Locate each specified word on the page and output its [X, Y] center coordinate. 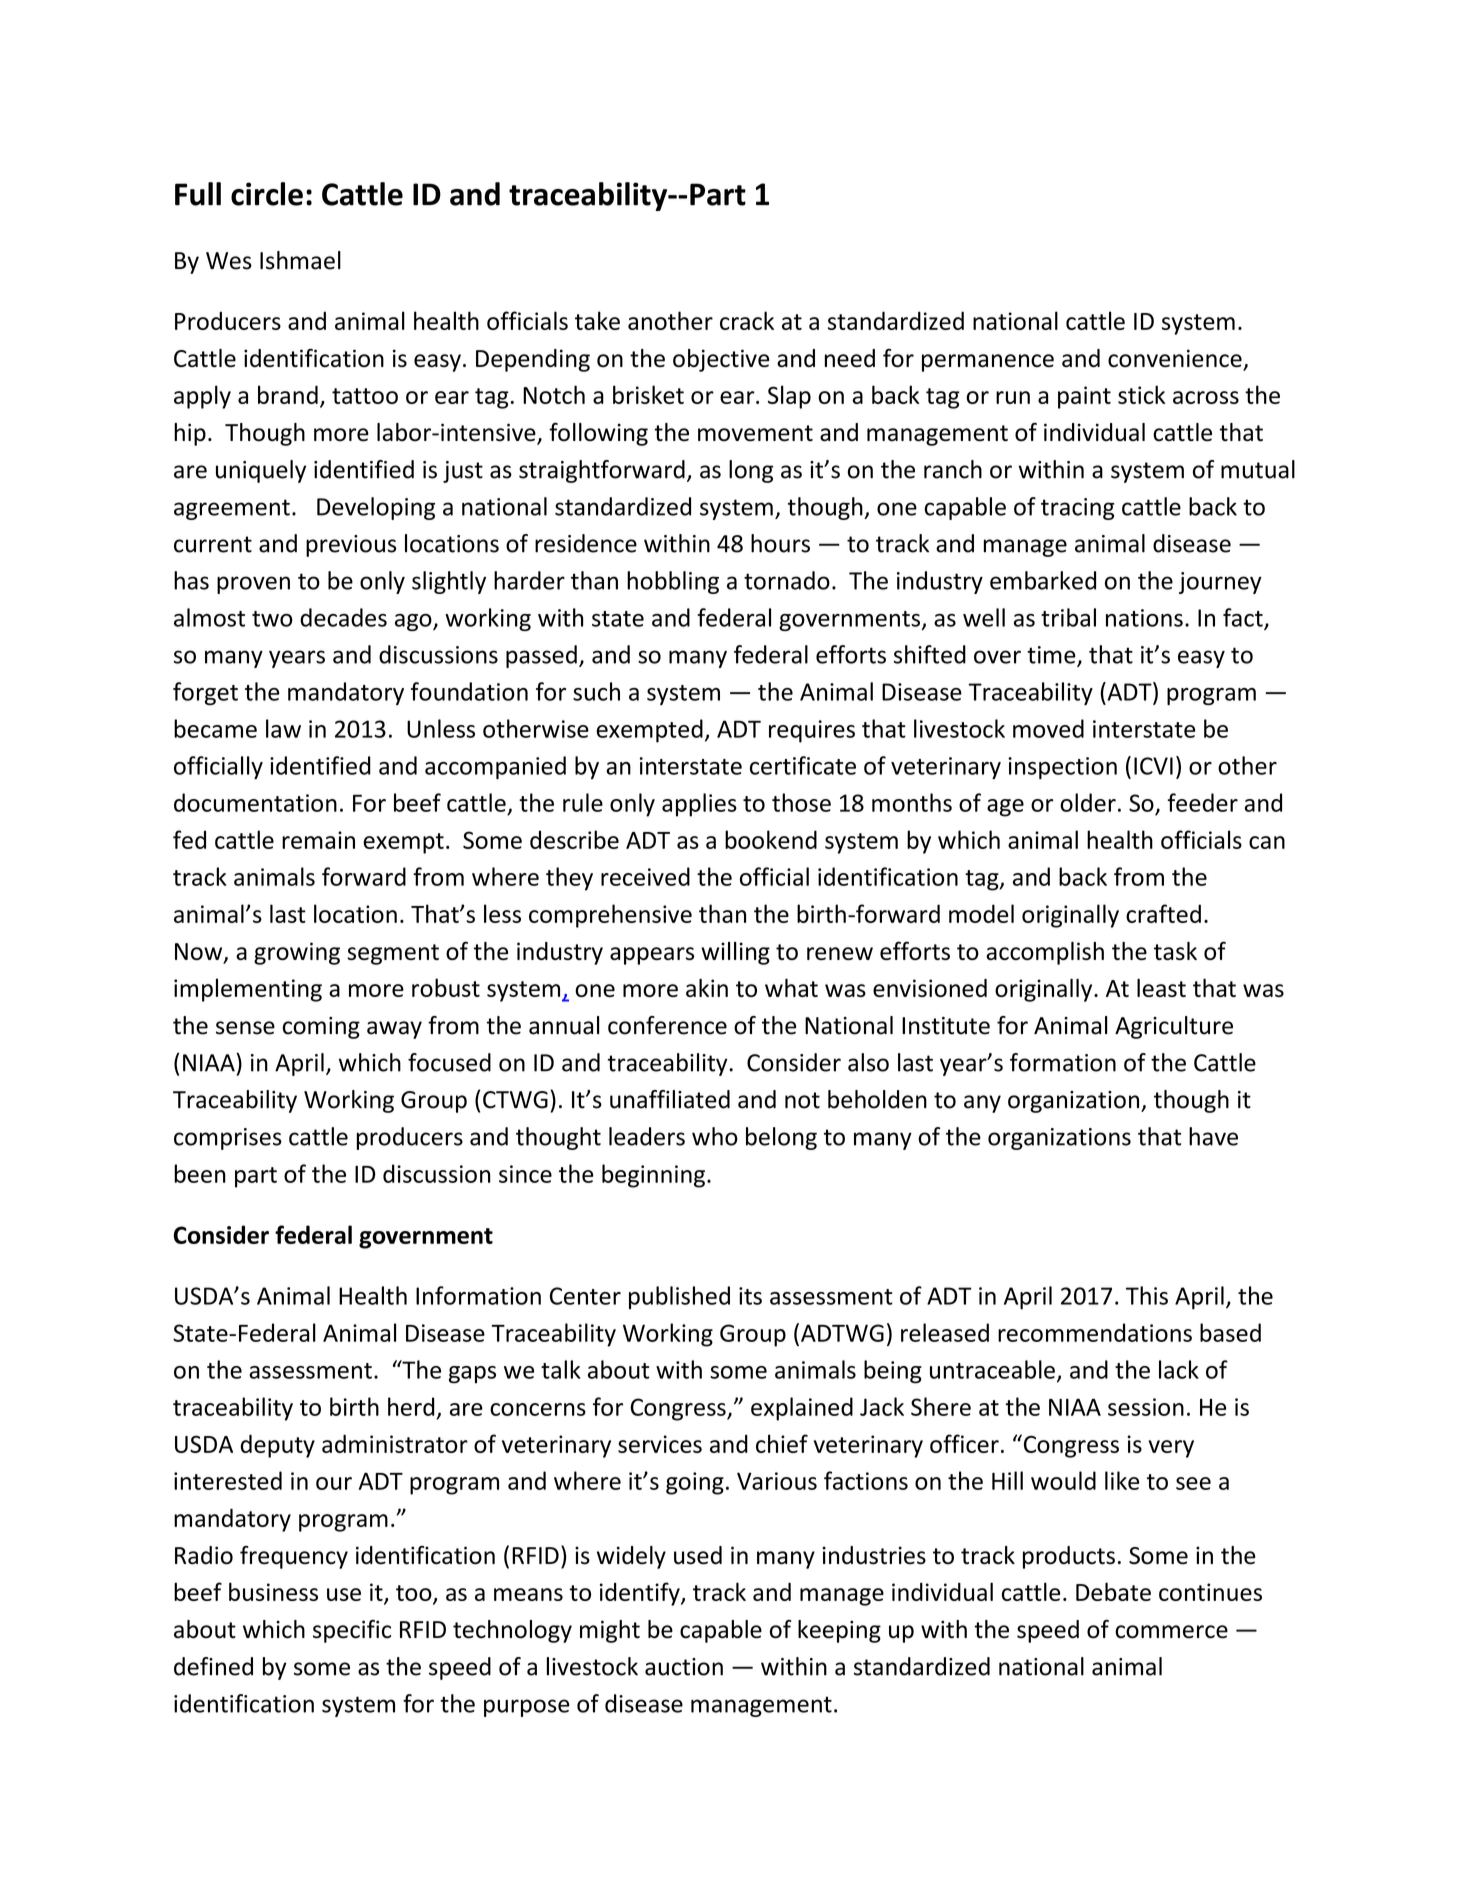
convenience [1176, 359]
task [1175, 951]
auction [684, 1667]
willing [735, 953]
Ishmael [300, 260]
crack [747, 320]
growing [297, 953]
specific [352, 1631]
